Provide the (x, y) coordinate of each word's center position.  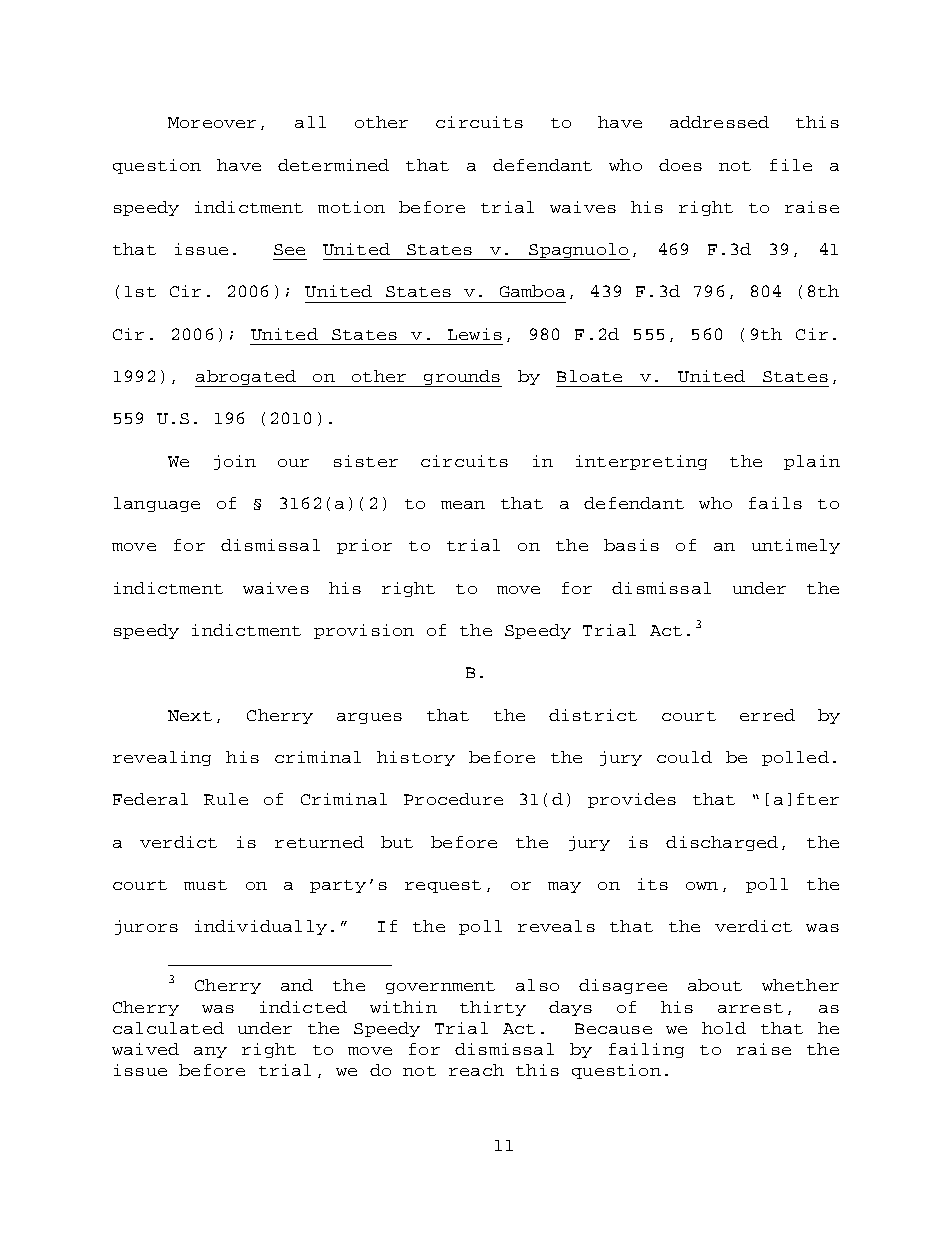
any (210, 1052)
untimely (796, 546)
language (157, 504)
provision (364, 631)
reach (476, 1070)
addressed (719, 122)
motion (351, 207)
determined (333, 165)
